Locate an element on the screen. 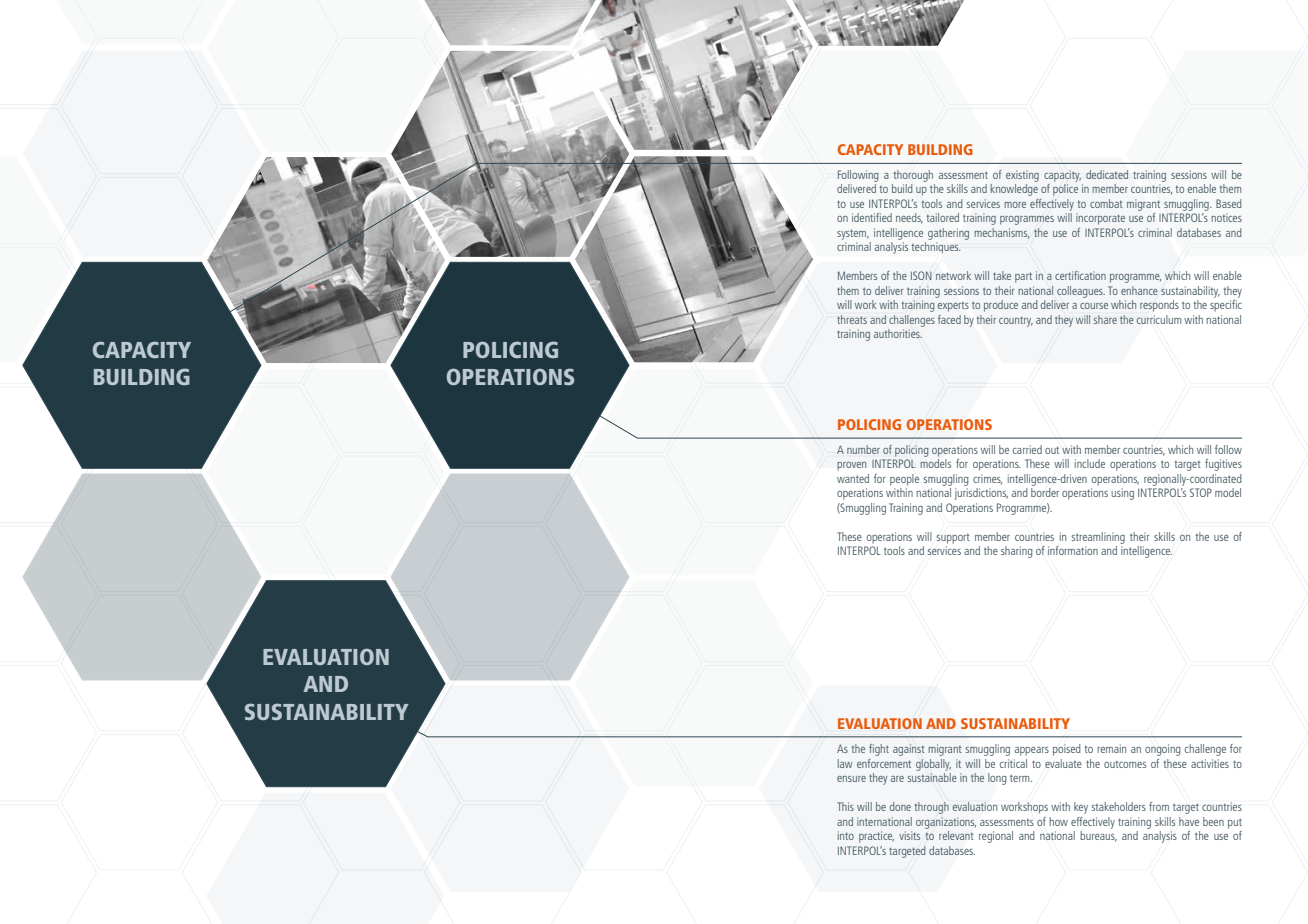  number is located at coordinates (863, 449).
